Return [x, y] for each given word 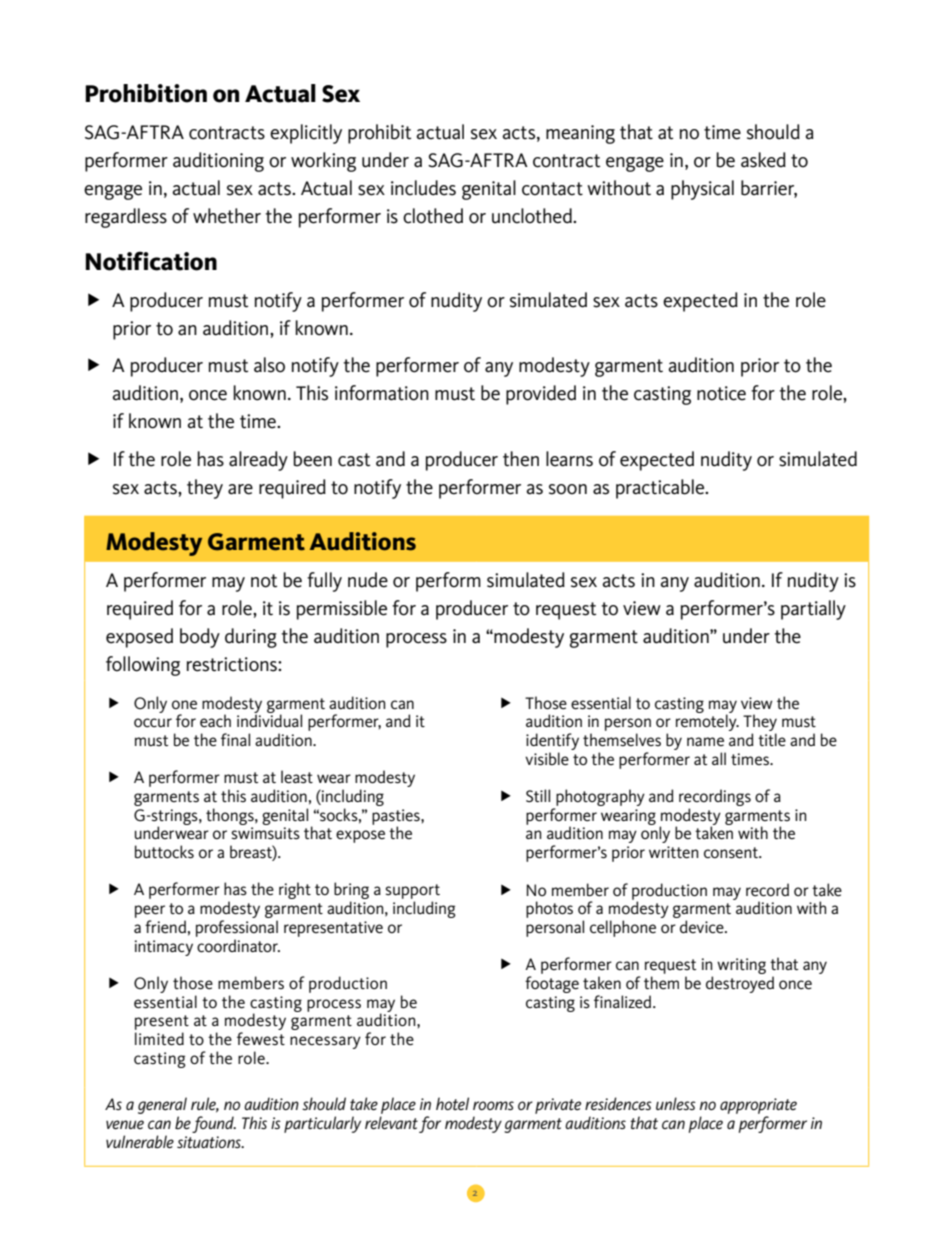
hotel [452, 1103]
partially [813, 610]
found [214, 1124]
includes [423, 188]
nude [368, 580]
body [200, 638]
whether [227, 216]
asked [763, 160]
